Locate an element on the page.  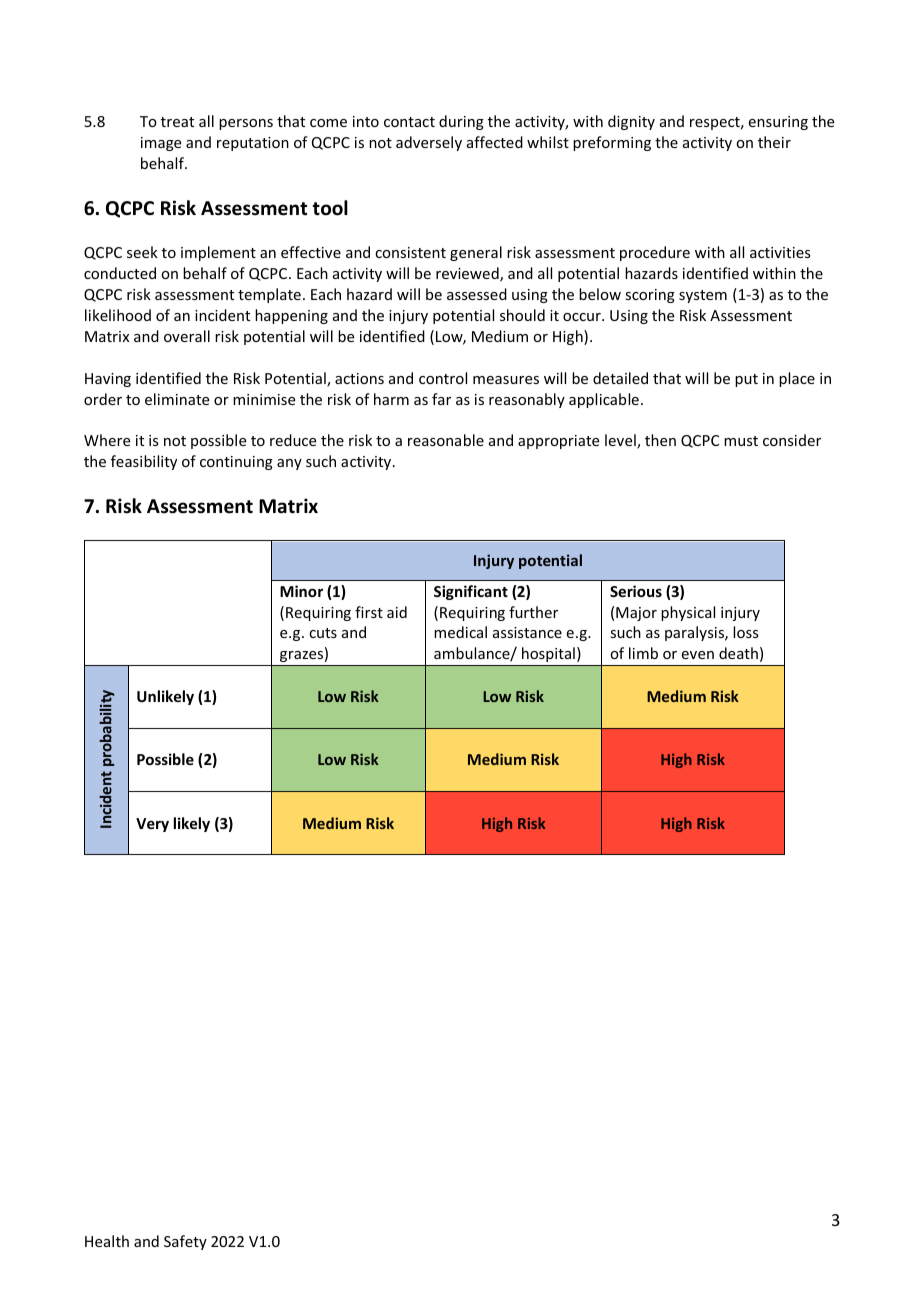
Very is located at coordinates (152, 825).
